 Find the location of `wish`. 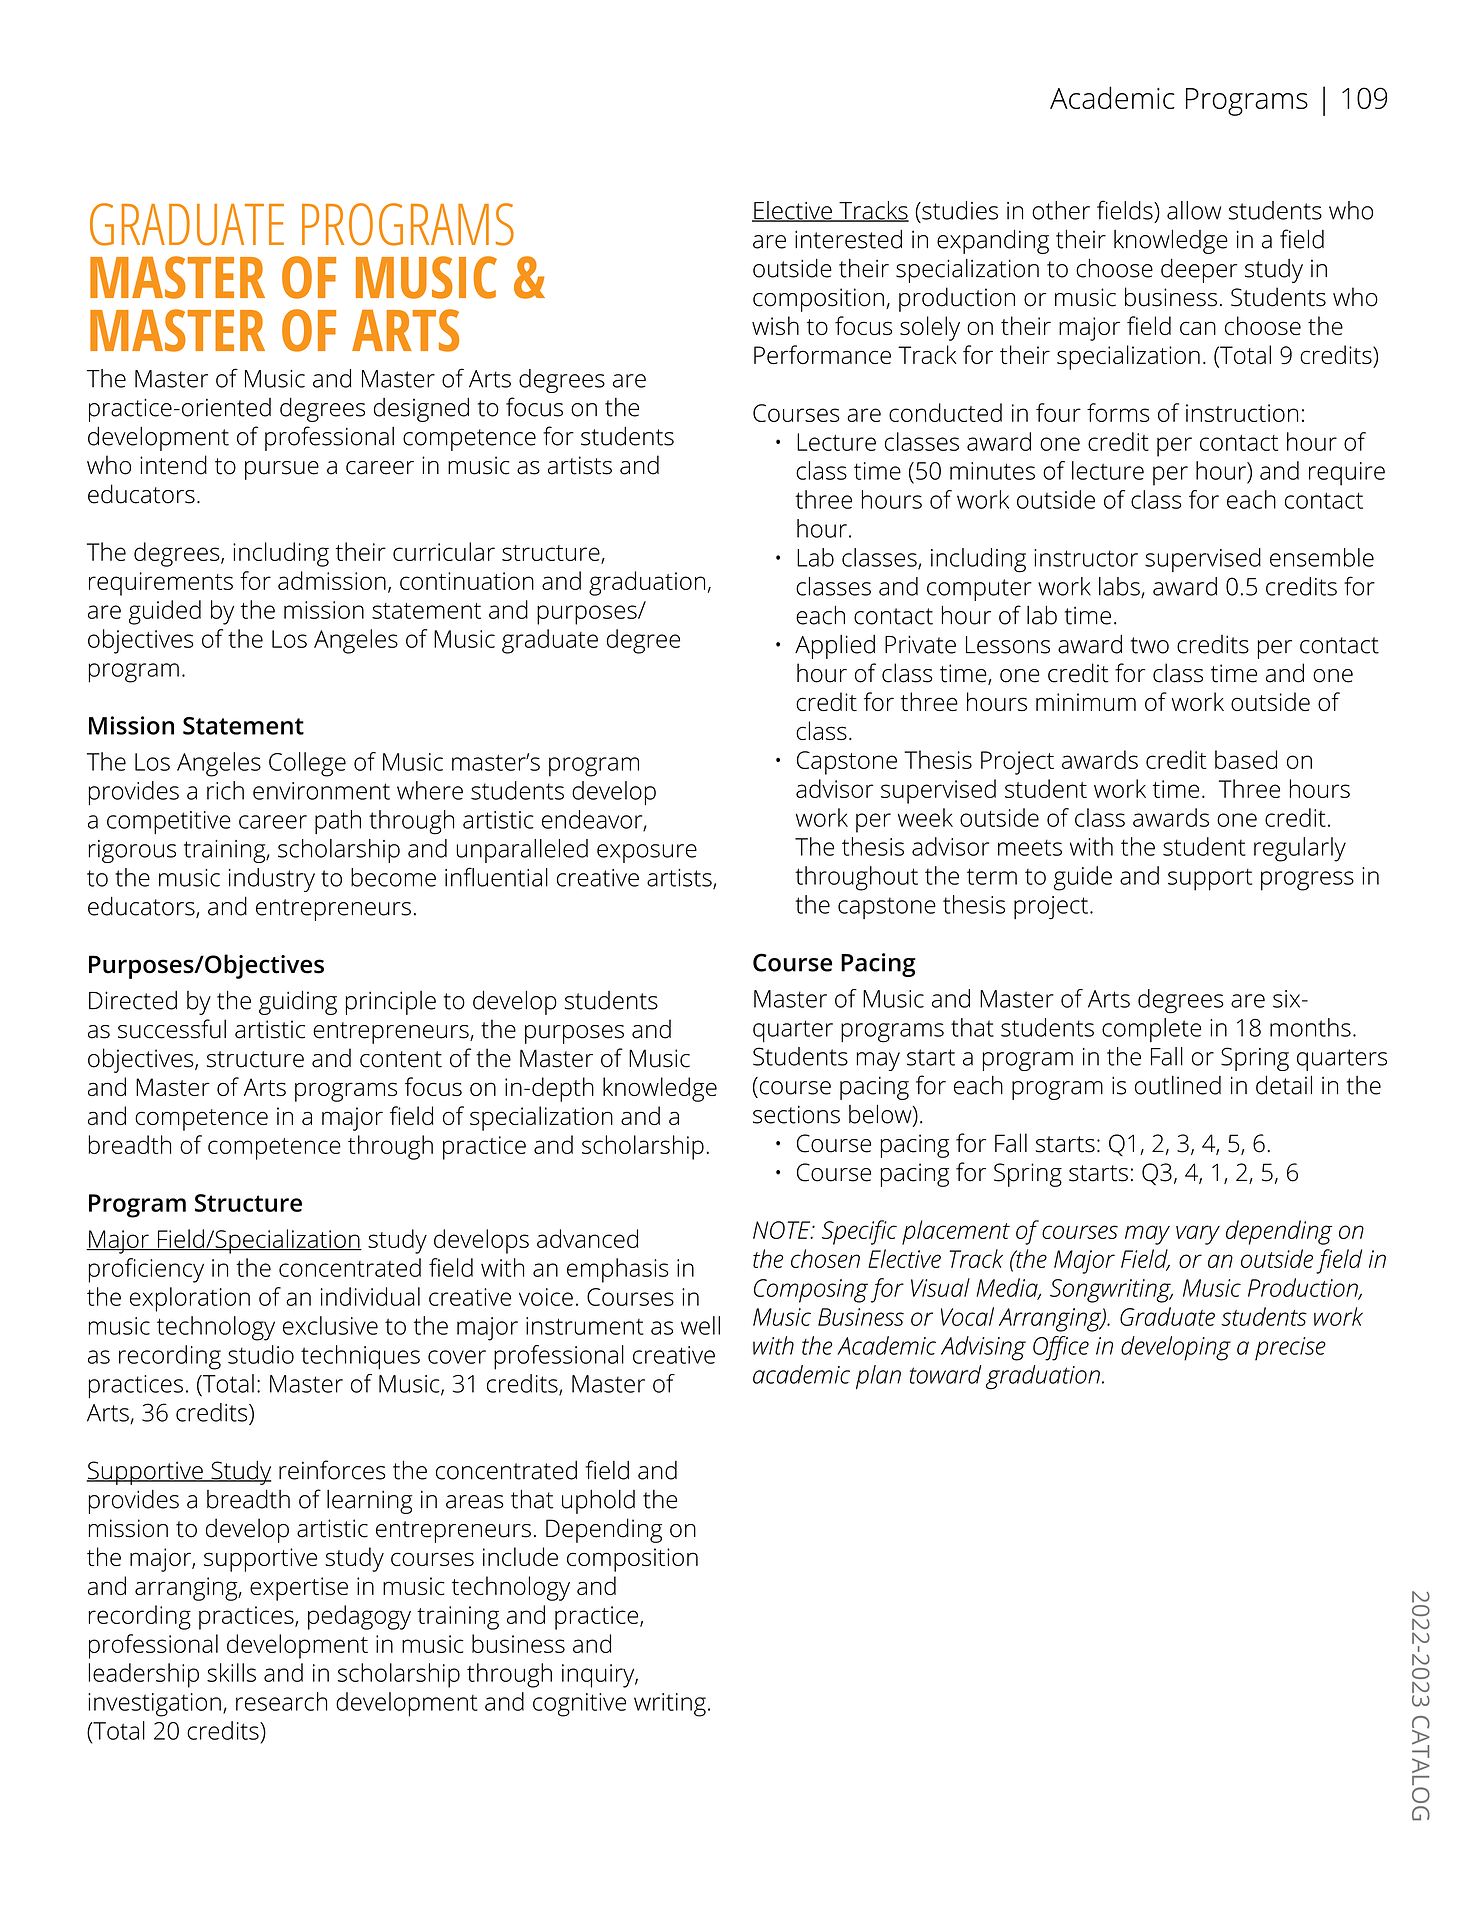

wish is located at coordinates (775, 325).
